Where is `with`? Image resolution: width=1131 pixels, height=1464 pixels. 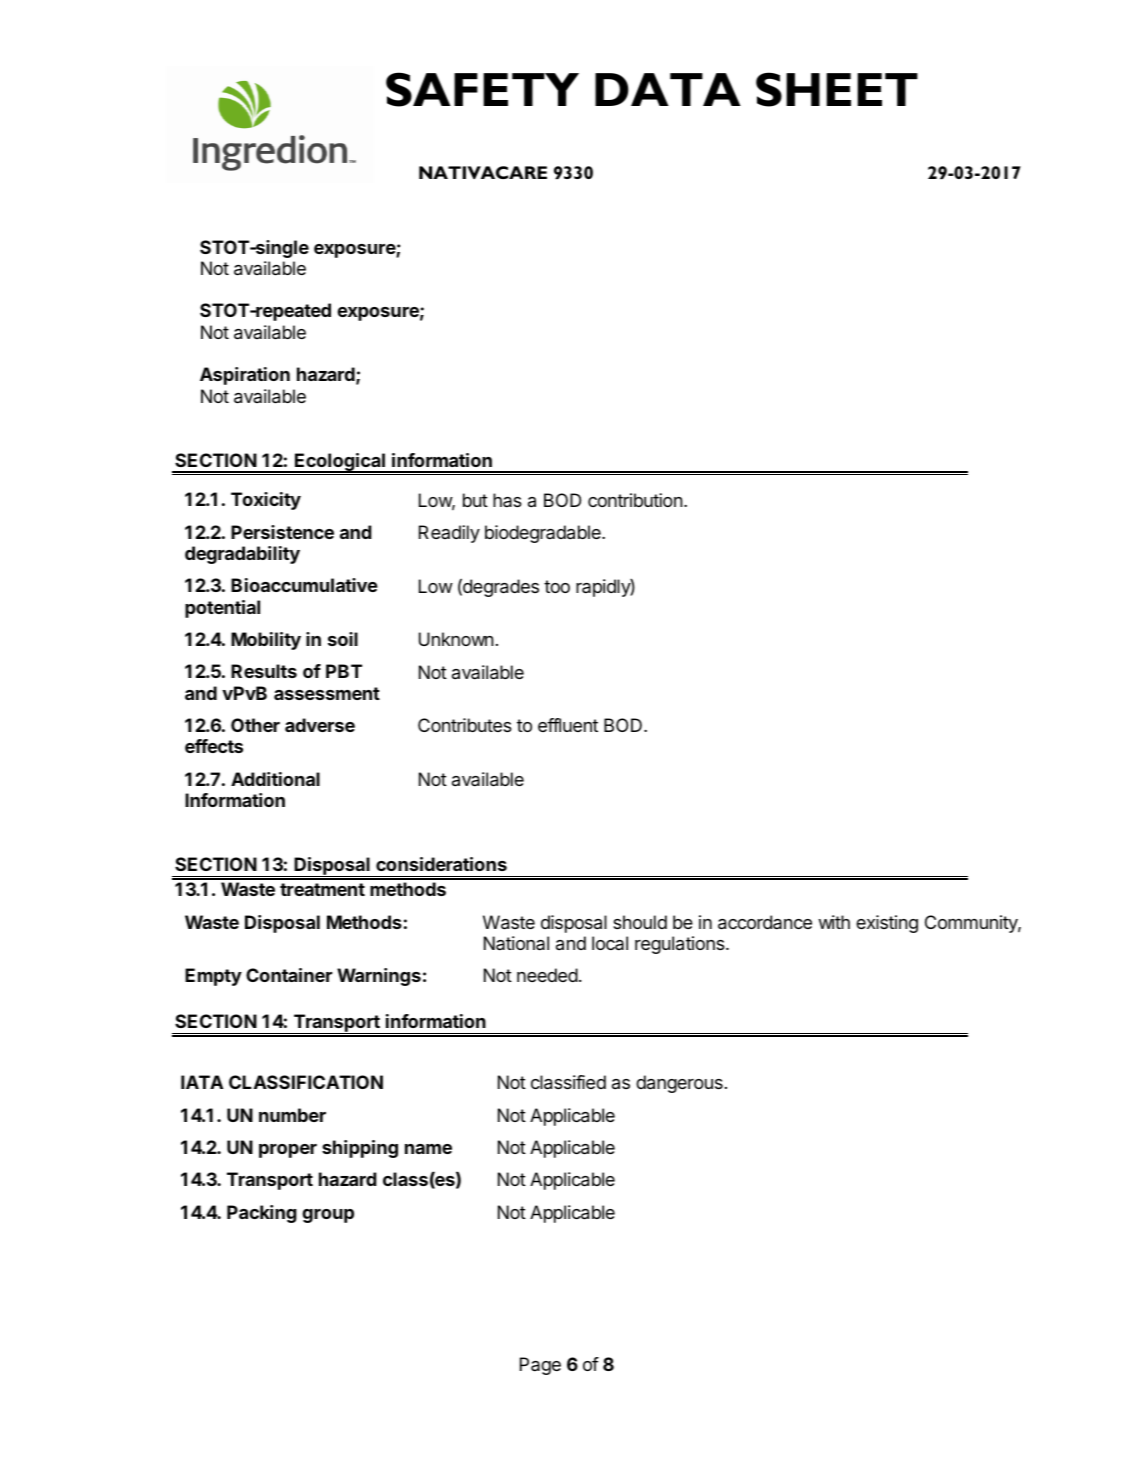 with is located at coordinates (834, 922).
